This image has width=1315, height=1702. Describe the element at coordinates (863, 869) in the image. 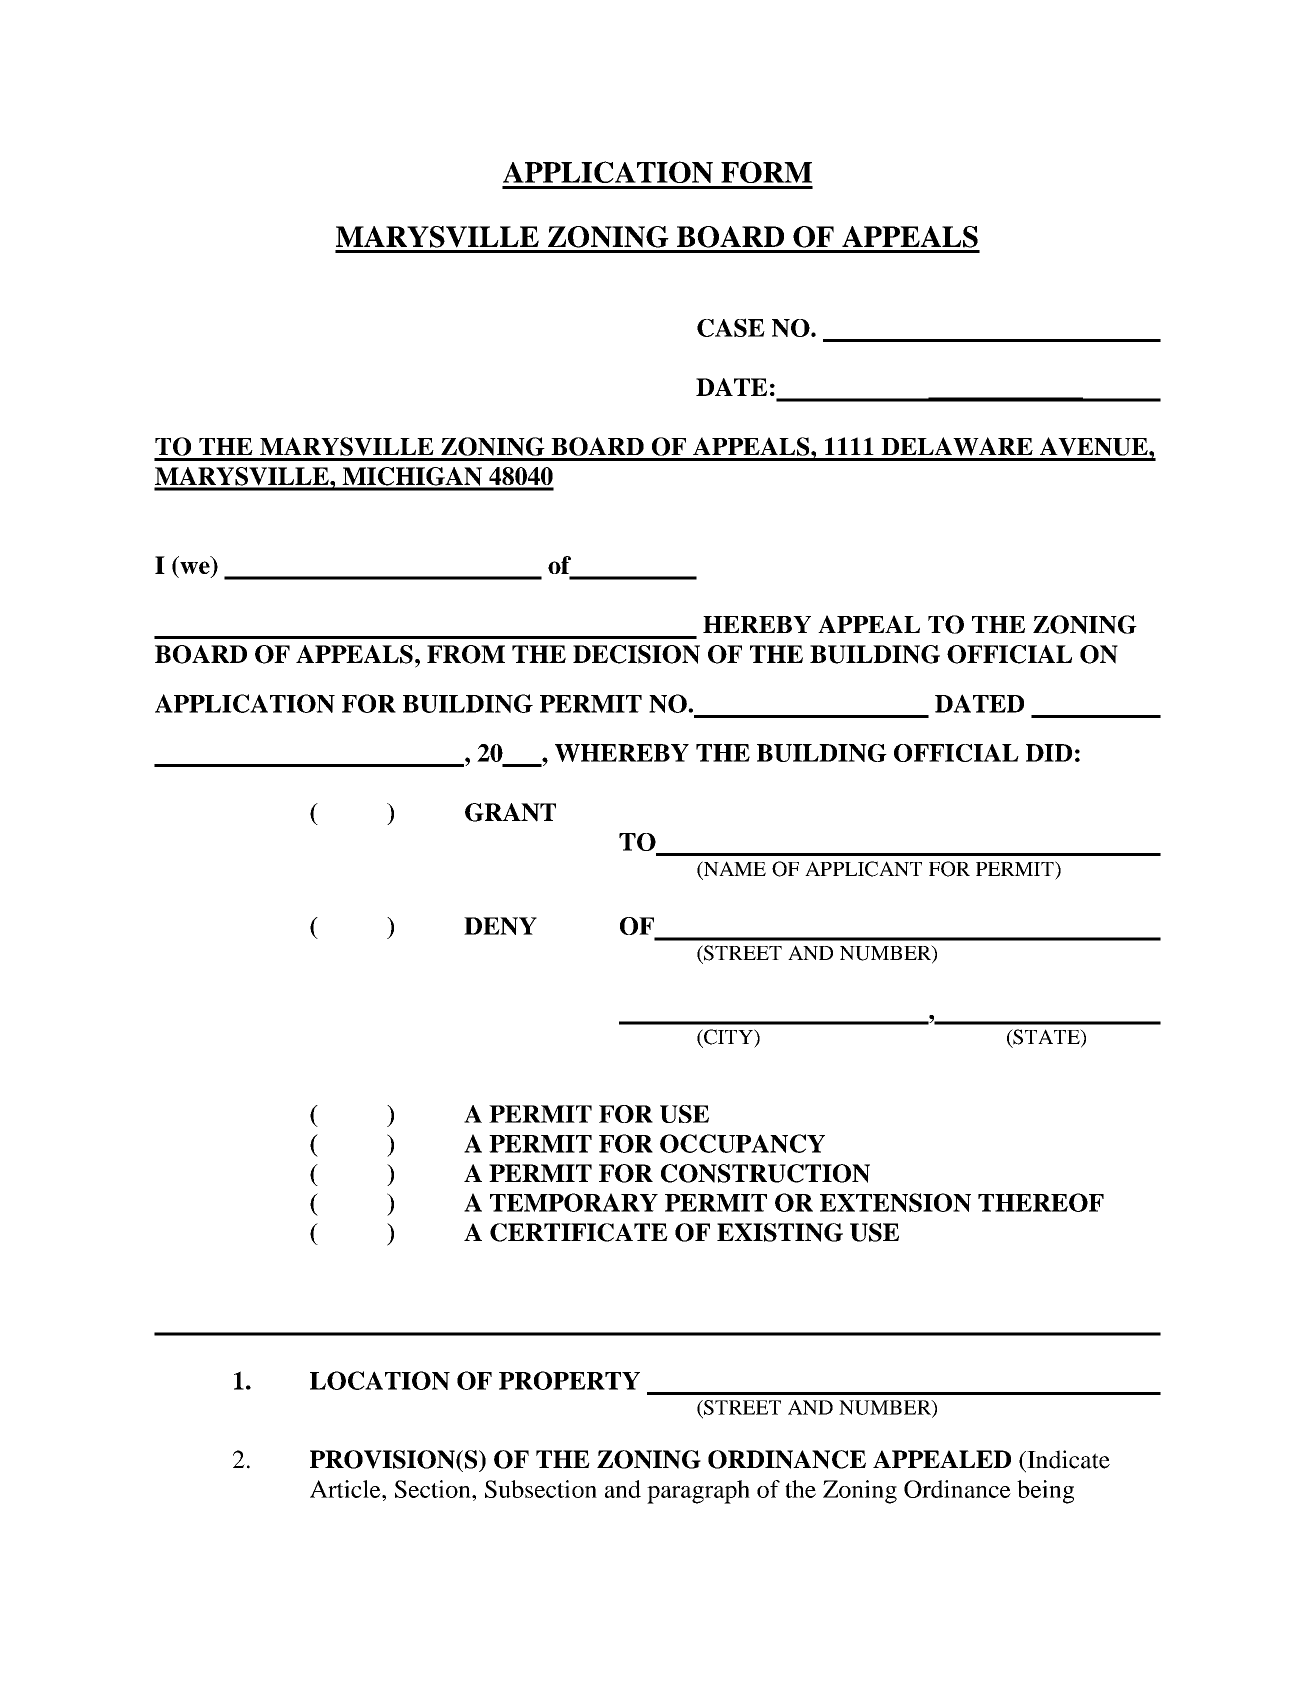

I see `APPLICANT` at that location.
